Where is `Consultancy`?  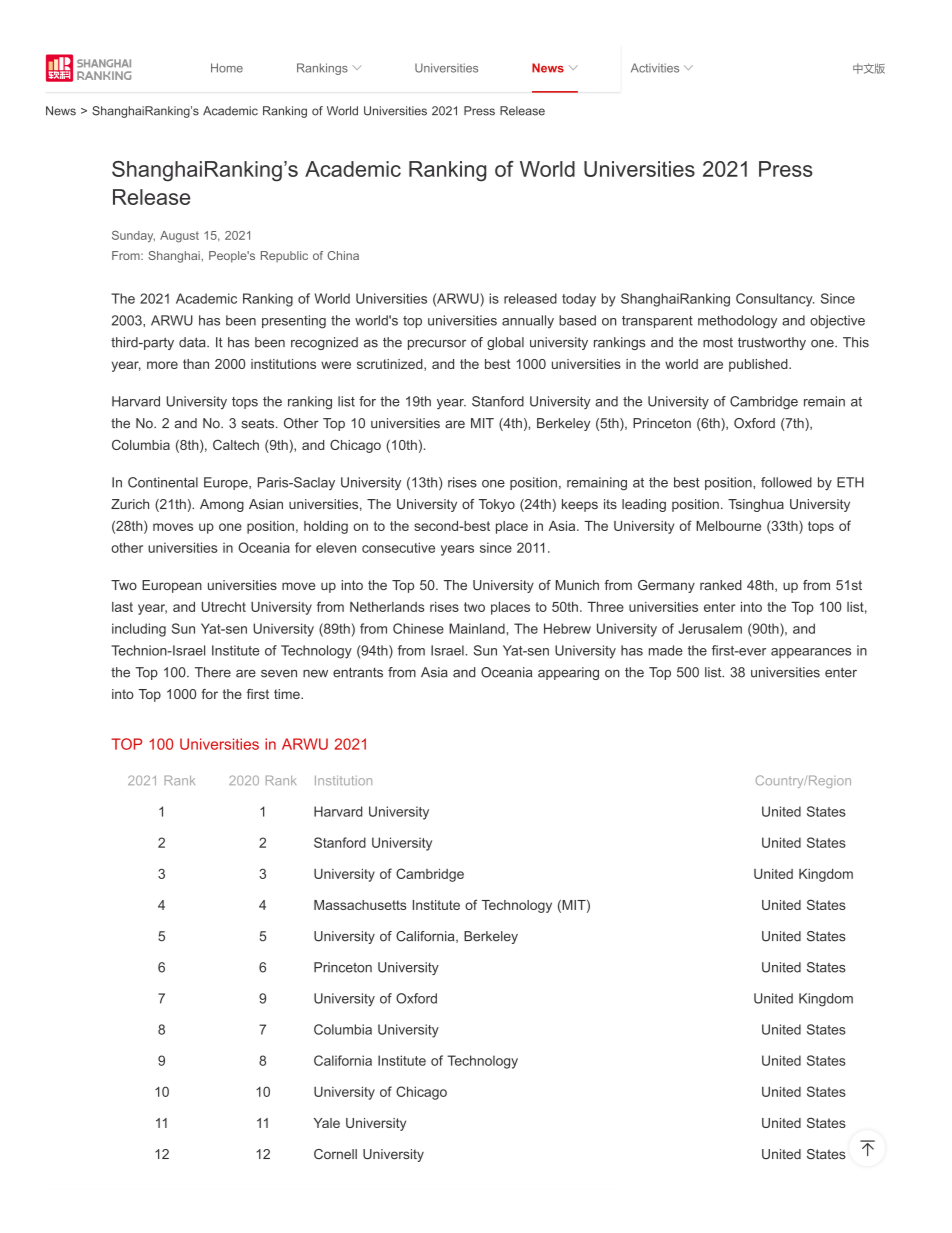
Consultancy is located at coordinates (775, 300).
